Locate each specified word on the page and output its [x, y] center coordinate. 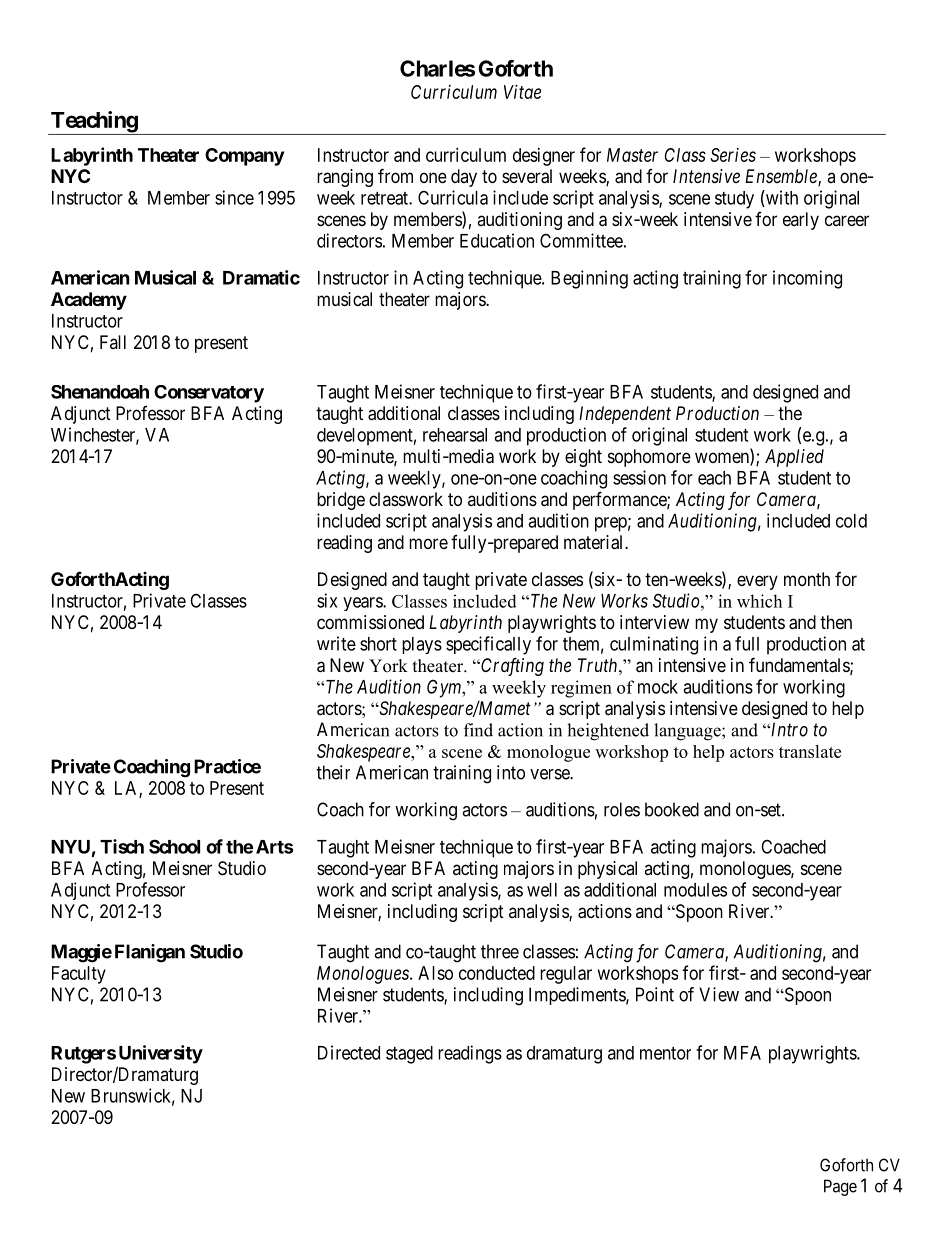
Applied [794, 458]
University [161, 1054]
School [174, 846]
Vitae [522, 92]
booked [672, 809]
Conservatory [209, 394]
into [511, 772]
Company [244, 157]
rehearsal [455, 435]
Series [733, 155]
